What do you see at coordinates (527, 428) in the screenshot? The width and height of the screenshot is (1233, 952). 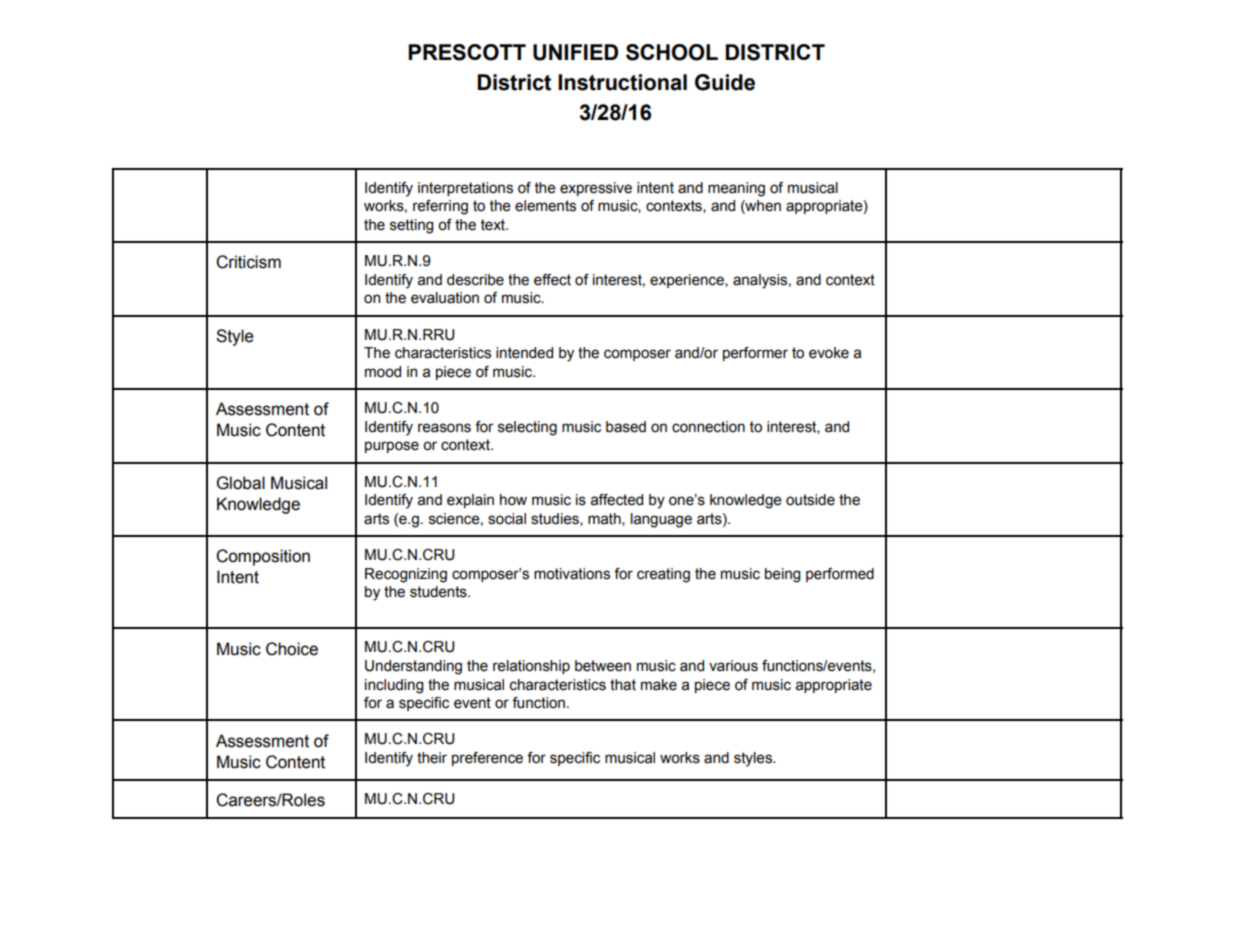 I see `selecting` at bounding box center [527, 428].
